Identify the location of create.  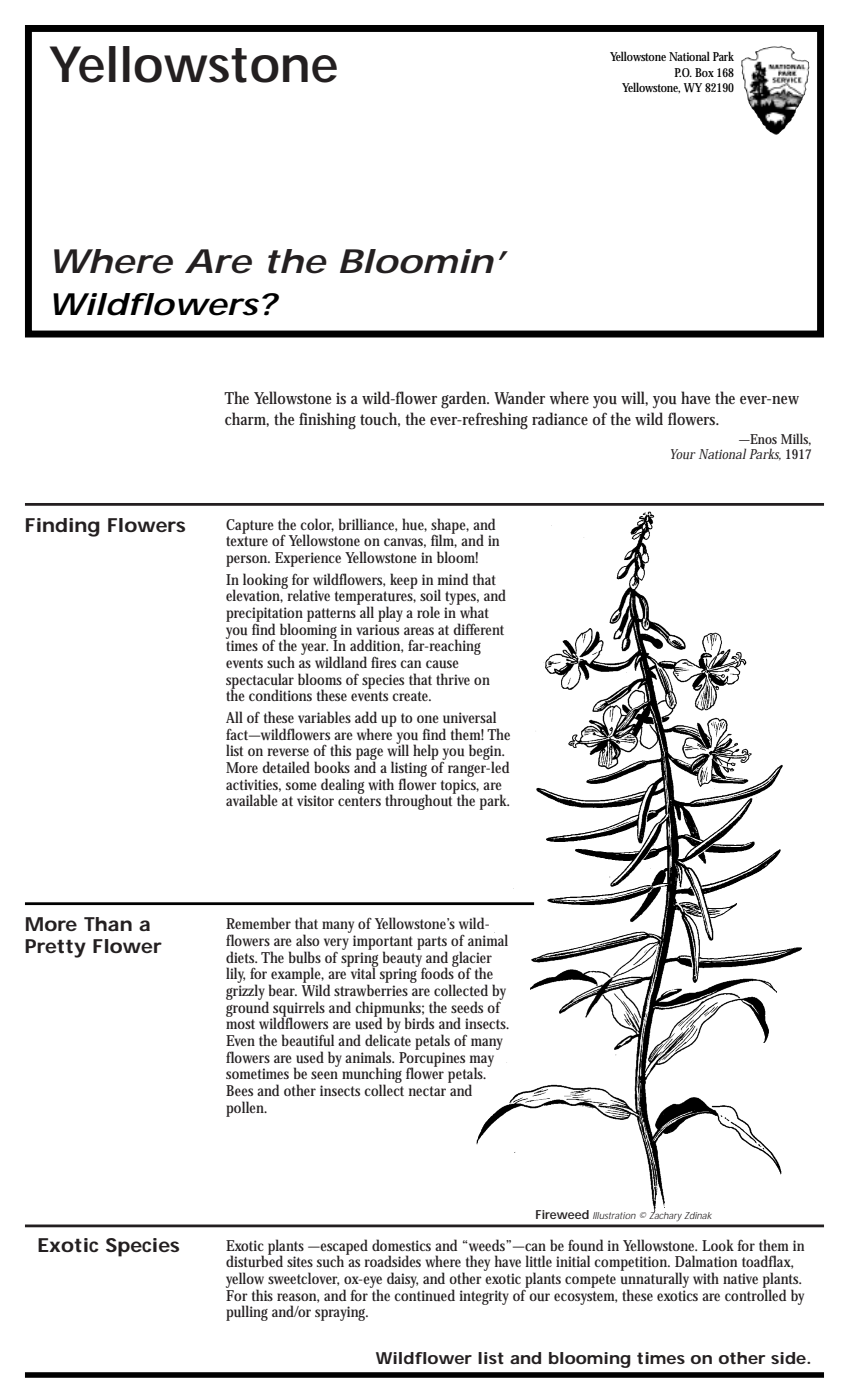
(411, 696).
